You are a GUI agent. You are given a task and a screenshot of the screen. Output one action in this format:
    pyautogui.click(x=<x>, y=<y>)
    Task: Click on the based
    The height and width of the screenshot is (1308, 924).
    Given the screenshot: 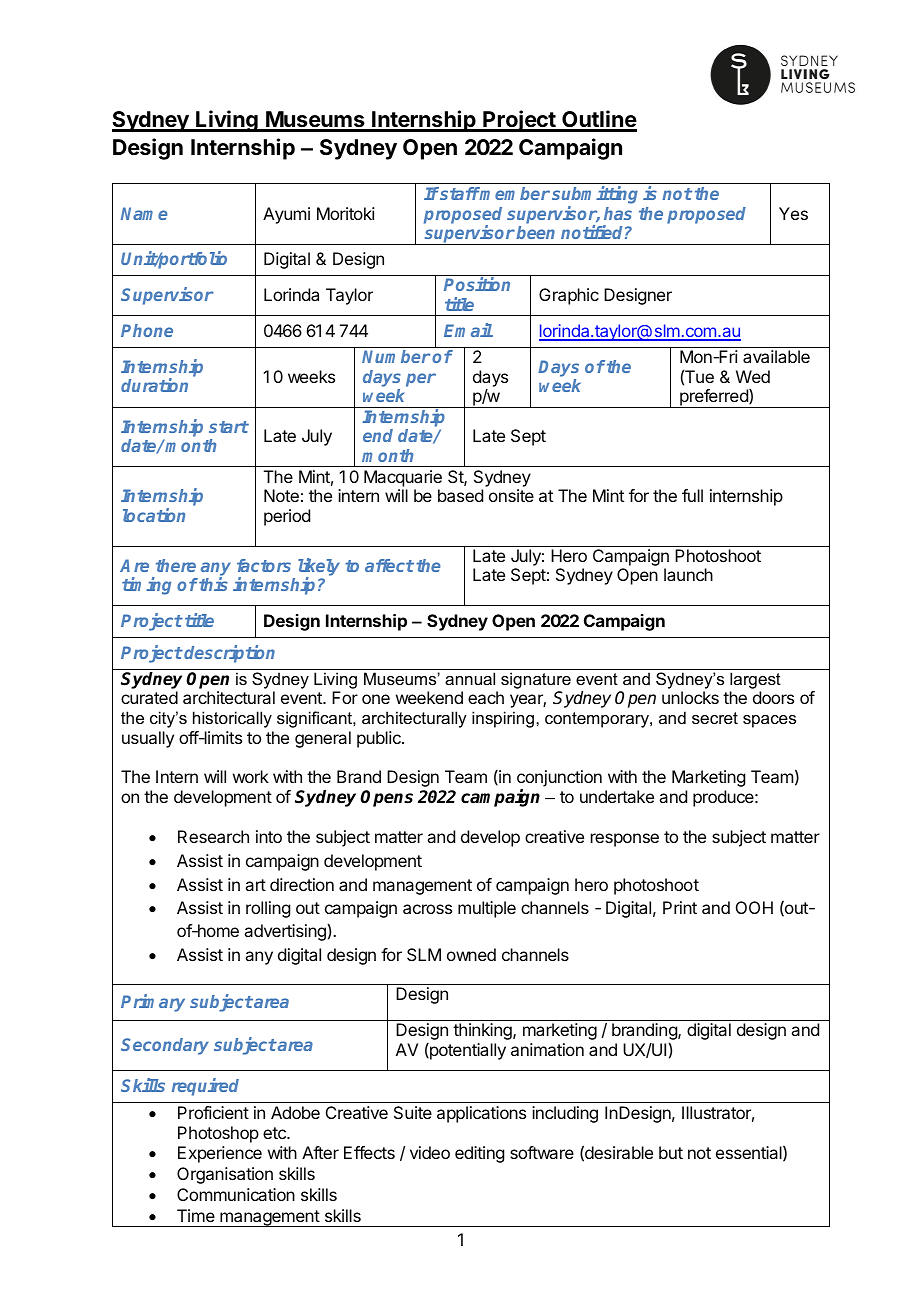 What is the action you would take?
    pyautogui.click(x=460, y=495)
